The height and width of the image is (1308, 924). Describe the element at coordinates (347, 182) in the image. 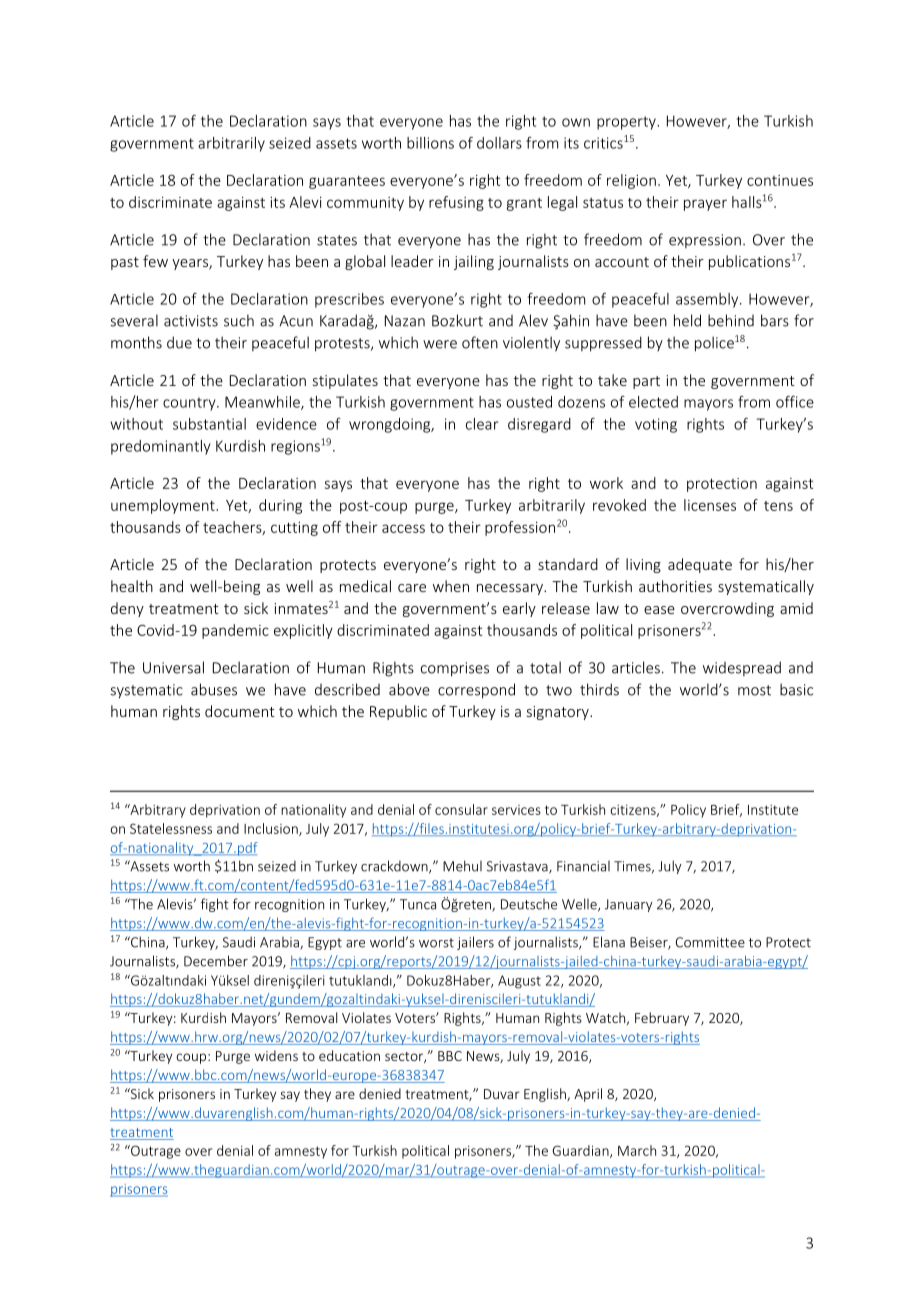

I see `guarantees` at that location.
